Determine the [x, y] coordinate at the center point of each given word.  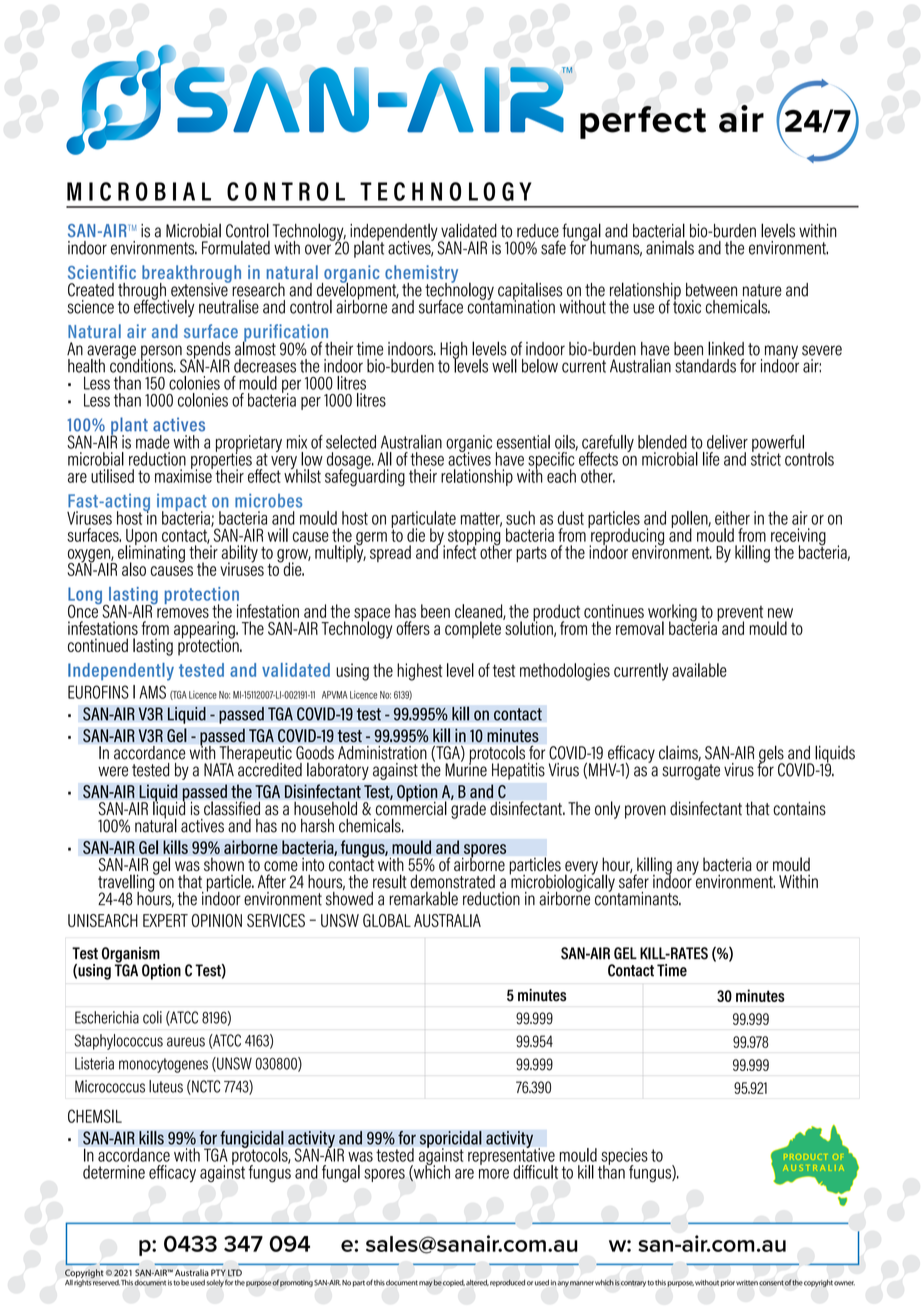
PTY [218, 1272]
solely [215, 1283]
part [359, 1283]
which [604, 1282]
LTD [235, 1272]
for [229, 1282]
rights [83, 1282]
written [747, 1283]
